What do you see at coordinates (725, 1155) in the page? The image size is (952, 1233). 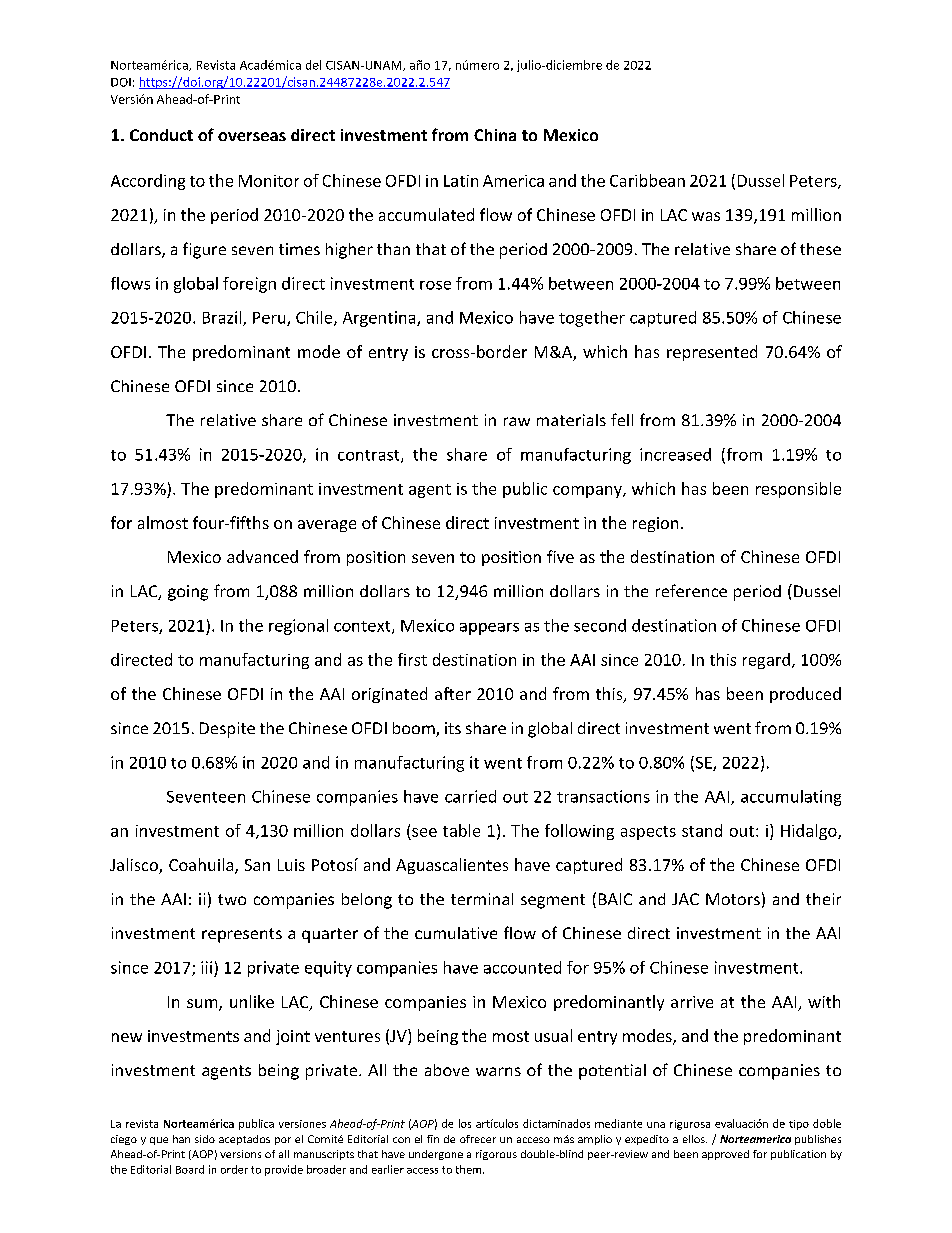 I see `approved` at bounding box center [725, 1155].
